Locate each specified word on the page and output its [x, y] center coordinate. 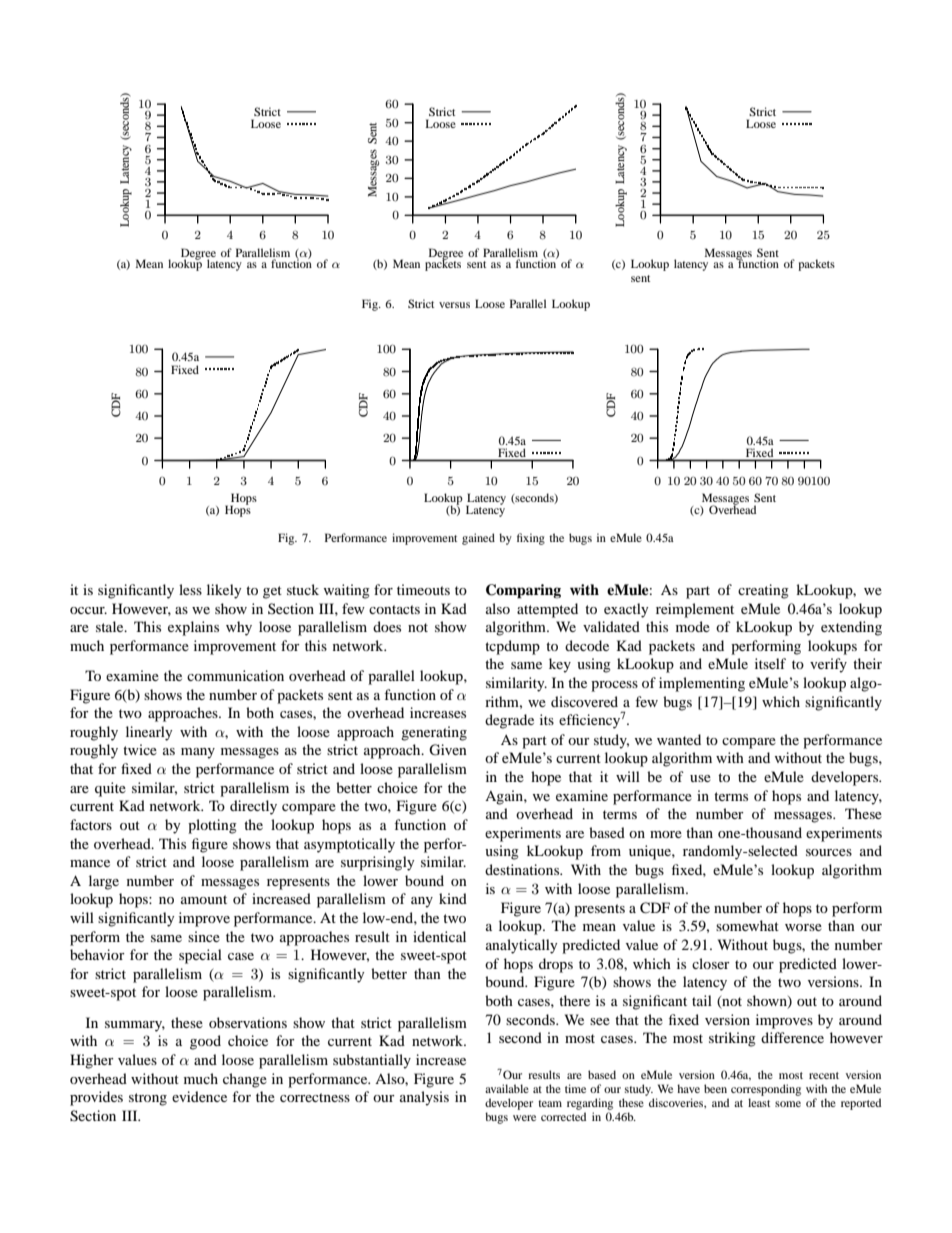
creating [763, 591]
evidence [199, 1096]
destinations [523, 869]
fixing [531, 539]
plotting [212, 826]
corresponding [766, 1090]
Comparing [523, 591]
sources [829, 852]
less [190, 589]
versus [454, 305]
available [507, 1088]
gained [478, 539]
